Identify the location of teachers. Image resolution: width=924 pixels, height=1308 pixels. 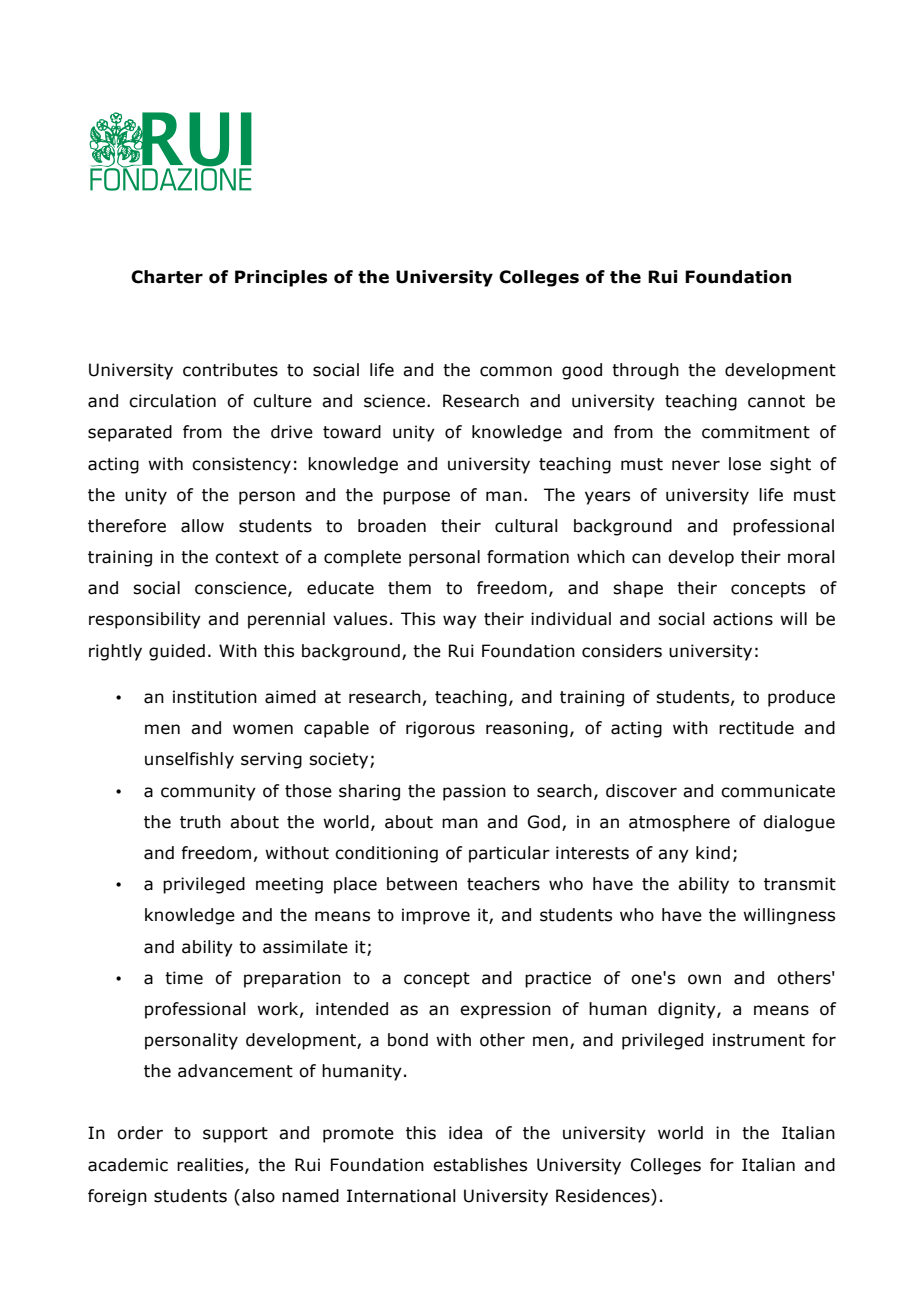
(503, 884).
